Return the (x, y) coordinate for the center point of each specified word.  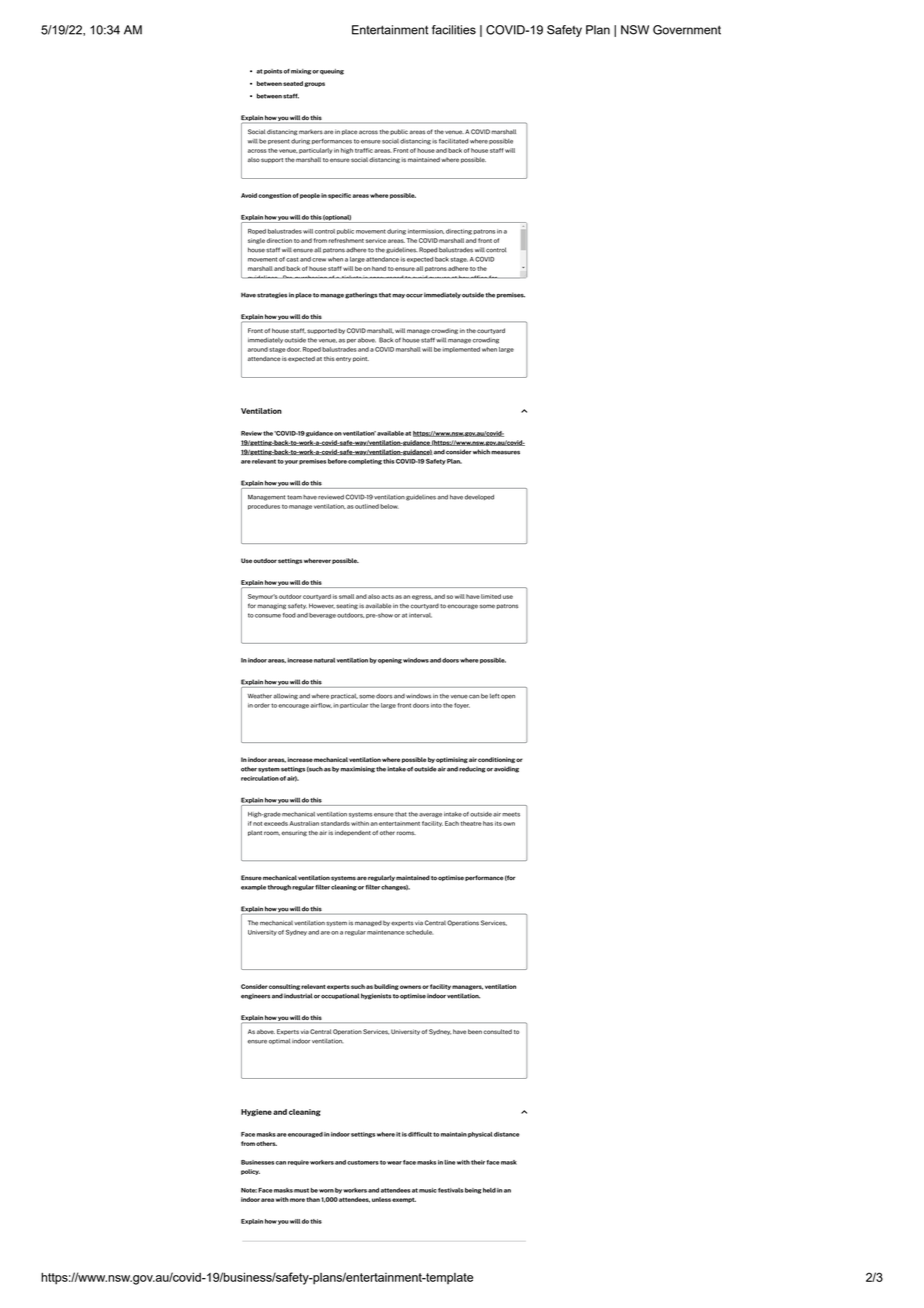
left (494, 696)
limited (491, 596)
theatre (471, 823)
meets (511, 814)
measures (505, 453)
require (298, 1163)
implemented (461, 350)
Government (687, 30)
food (289, 615)
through (279, 888)
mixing (301, 72)
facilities (454, 30)
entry (343, 359)
